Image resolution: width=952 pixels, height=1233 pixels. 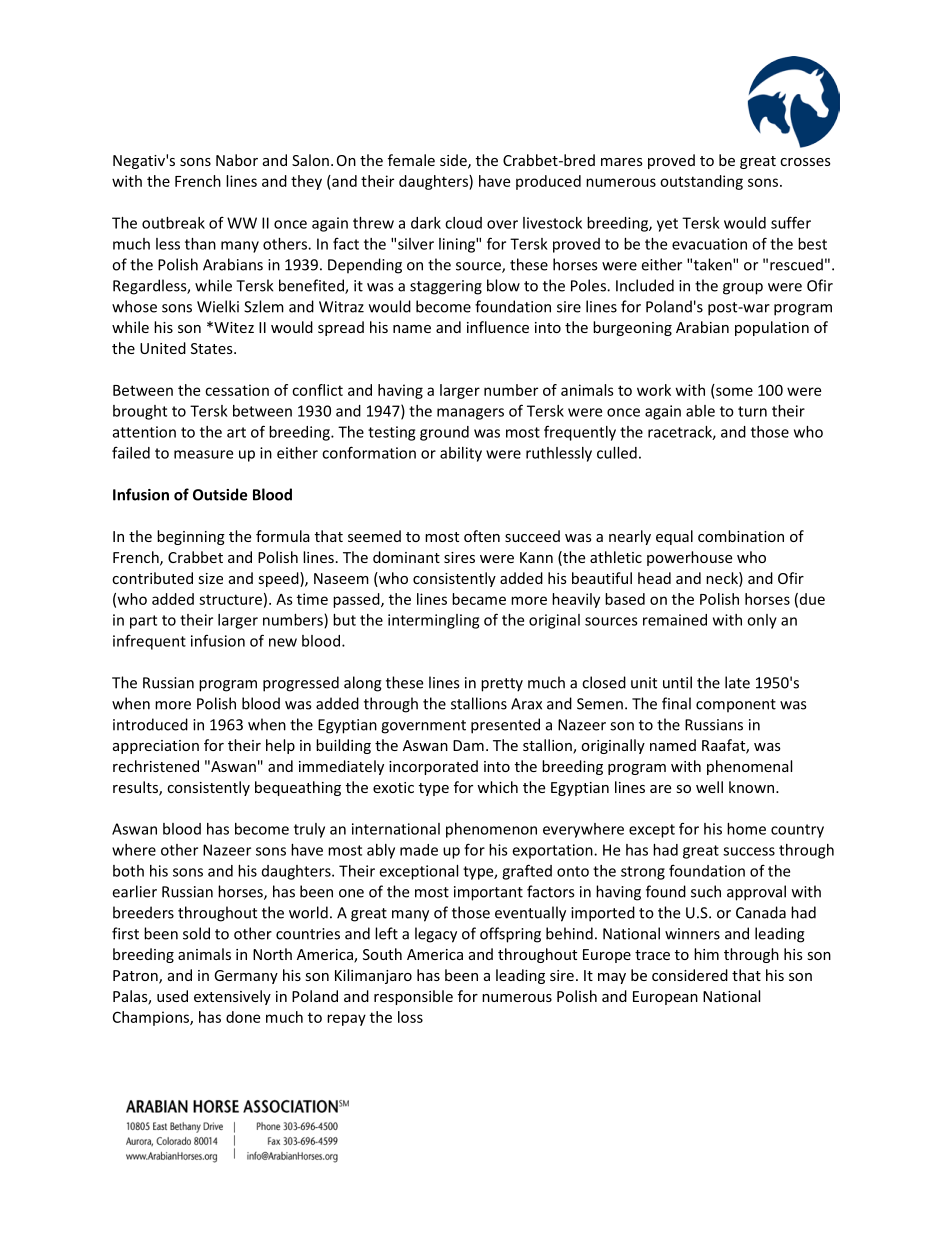 I want to click on size, so click(x=210, y=578).
